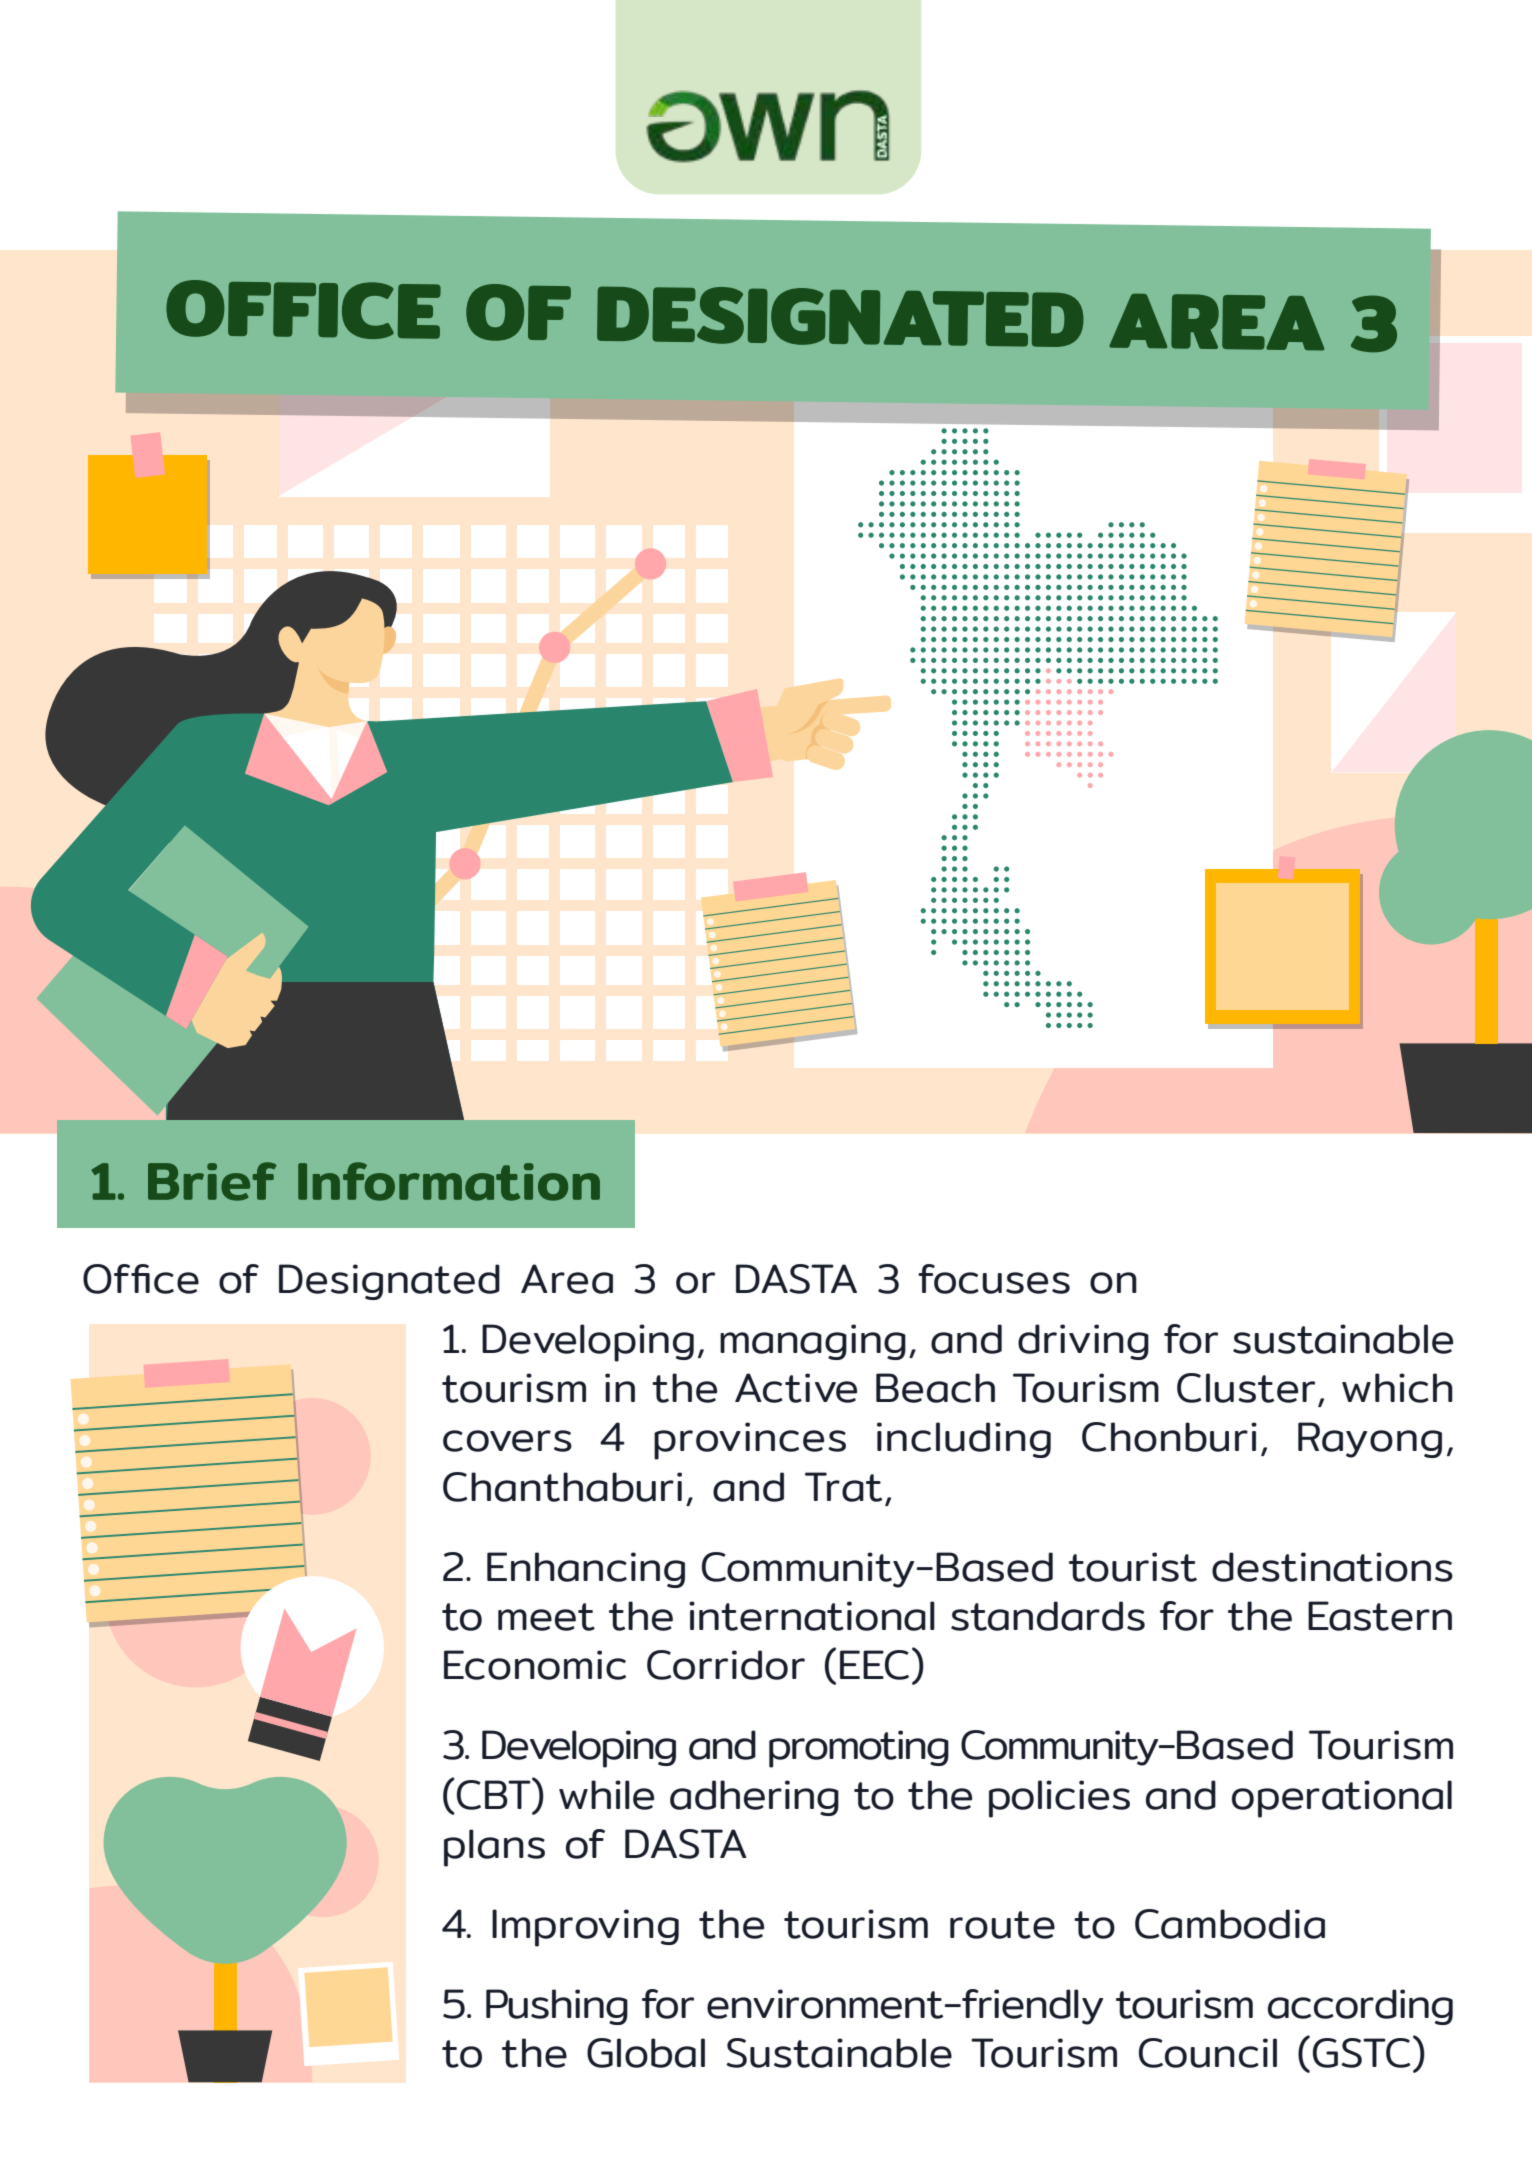  What do you see at coordinates (449, 1181) in the document?
I see `Information` at bounding box center [449, 1181].
